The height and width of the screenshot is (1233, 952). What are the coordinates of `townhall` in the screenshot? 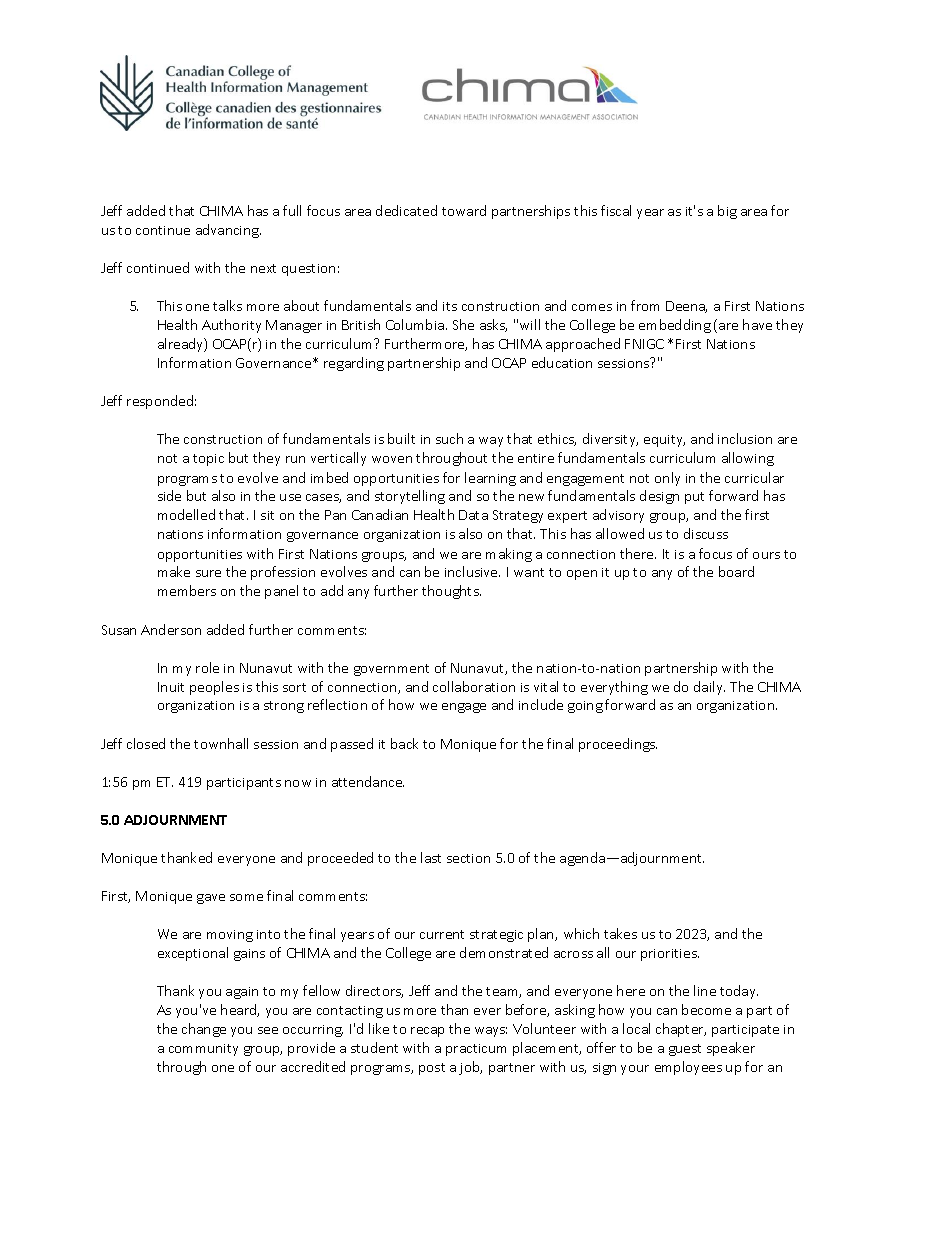 It's located at (221, 743).
